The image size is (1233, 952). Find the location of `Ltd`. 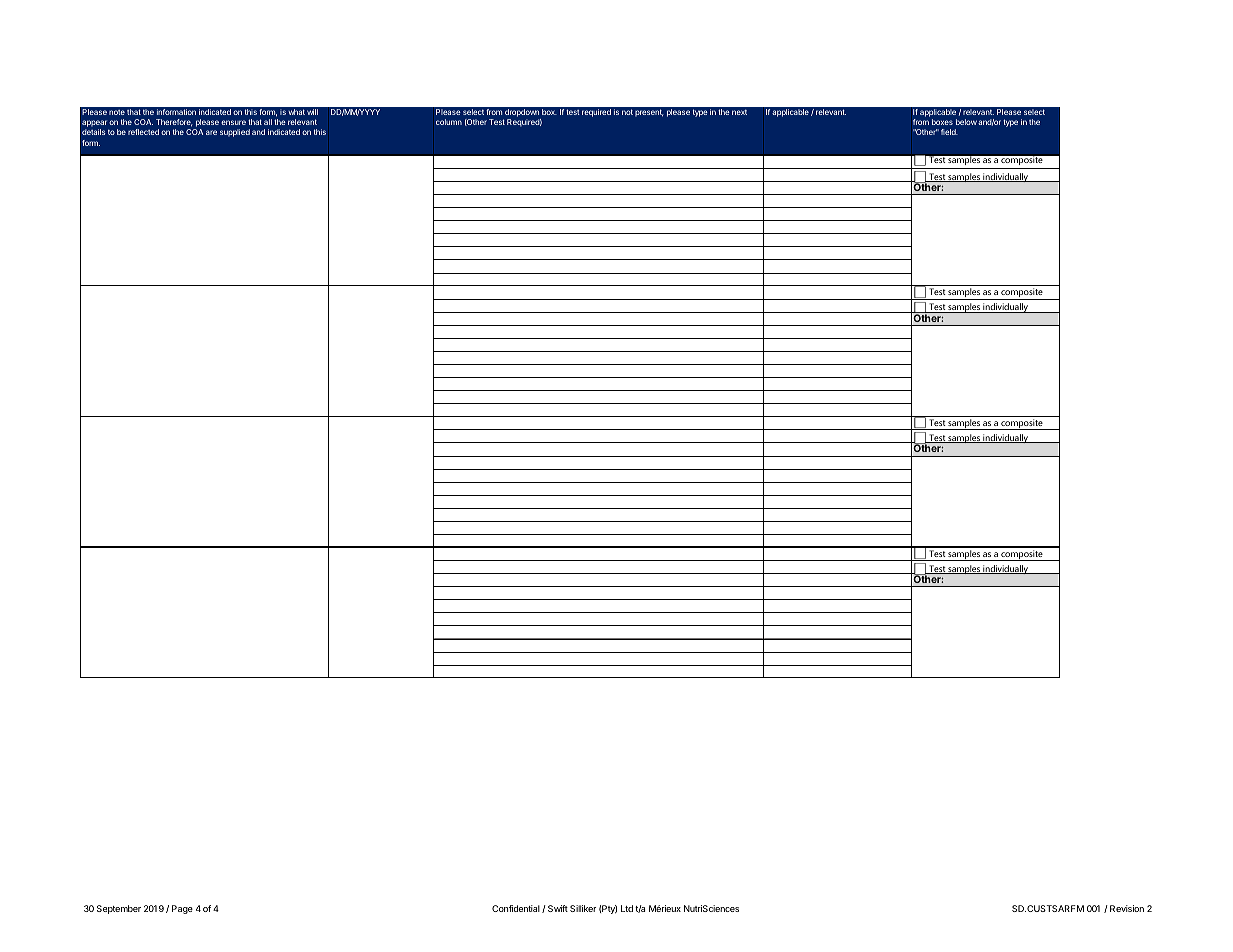

Ltd is located at coordinates (627, 908).
